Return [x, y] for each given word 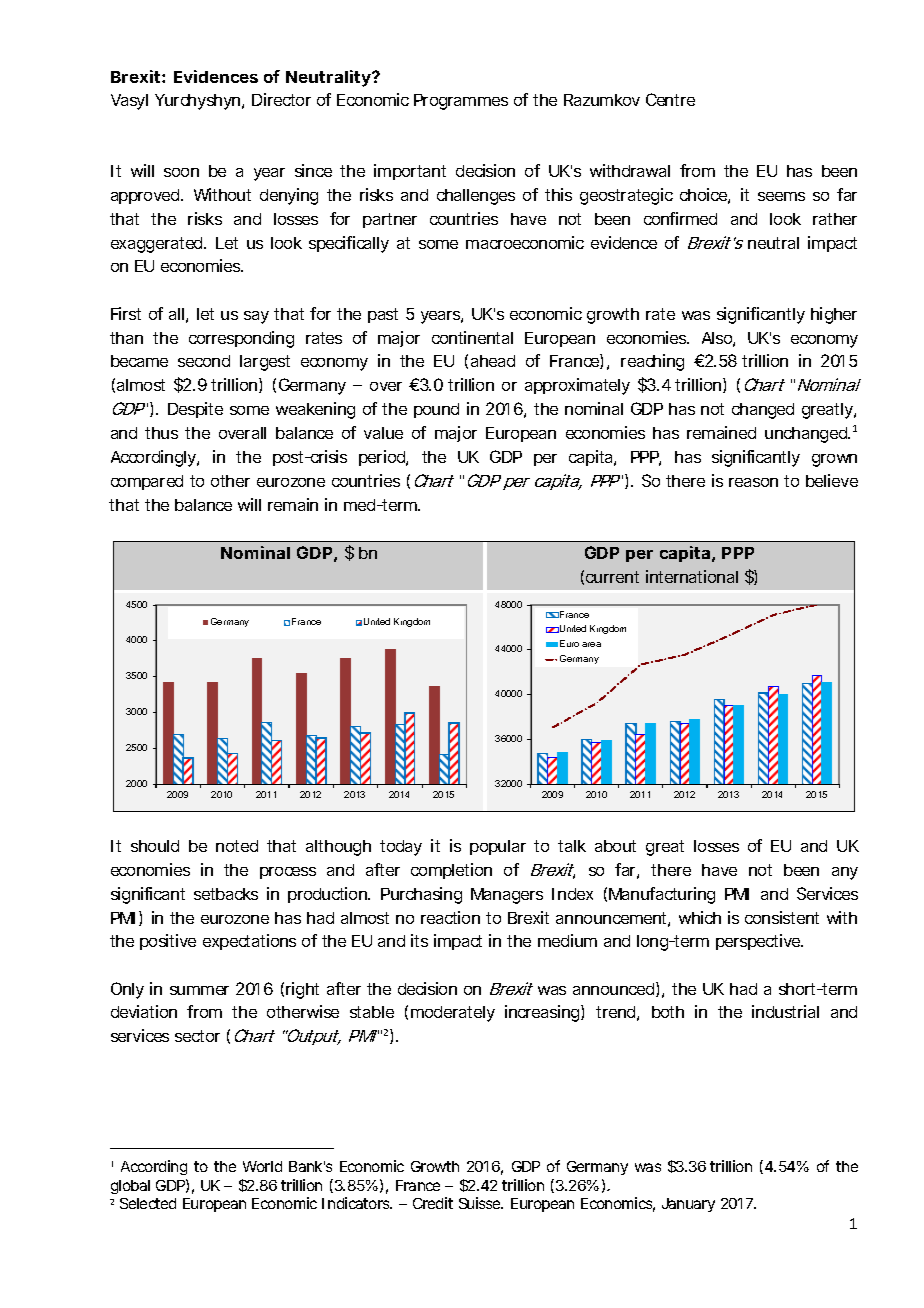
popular [498, 847]
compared [147, 482]
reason [753, 482]
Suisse [481, 1203]
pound [436, 410]
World [262, 1166]
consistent [782, 917]
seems [781, 196]
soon [181, 172]
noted [237, 846]
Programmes [461, 102]
